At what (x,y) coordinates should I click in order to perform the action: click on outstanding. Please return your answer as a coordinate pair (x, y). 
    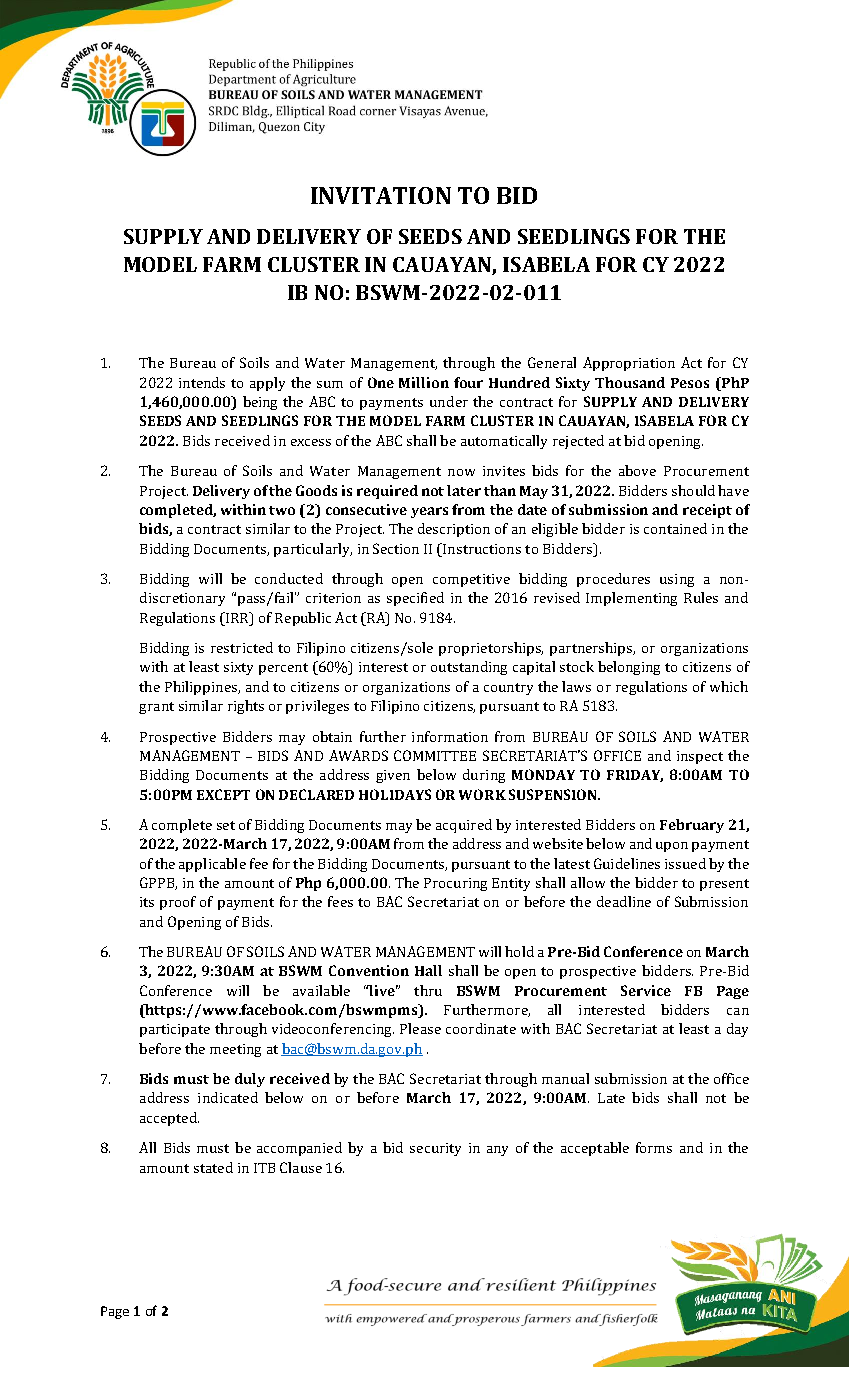
    Looking at the image, I should click on (469, 668).
